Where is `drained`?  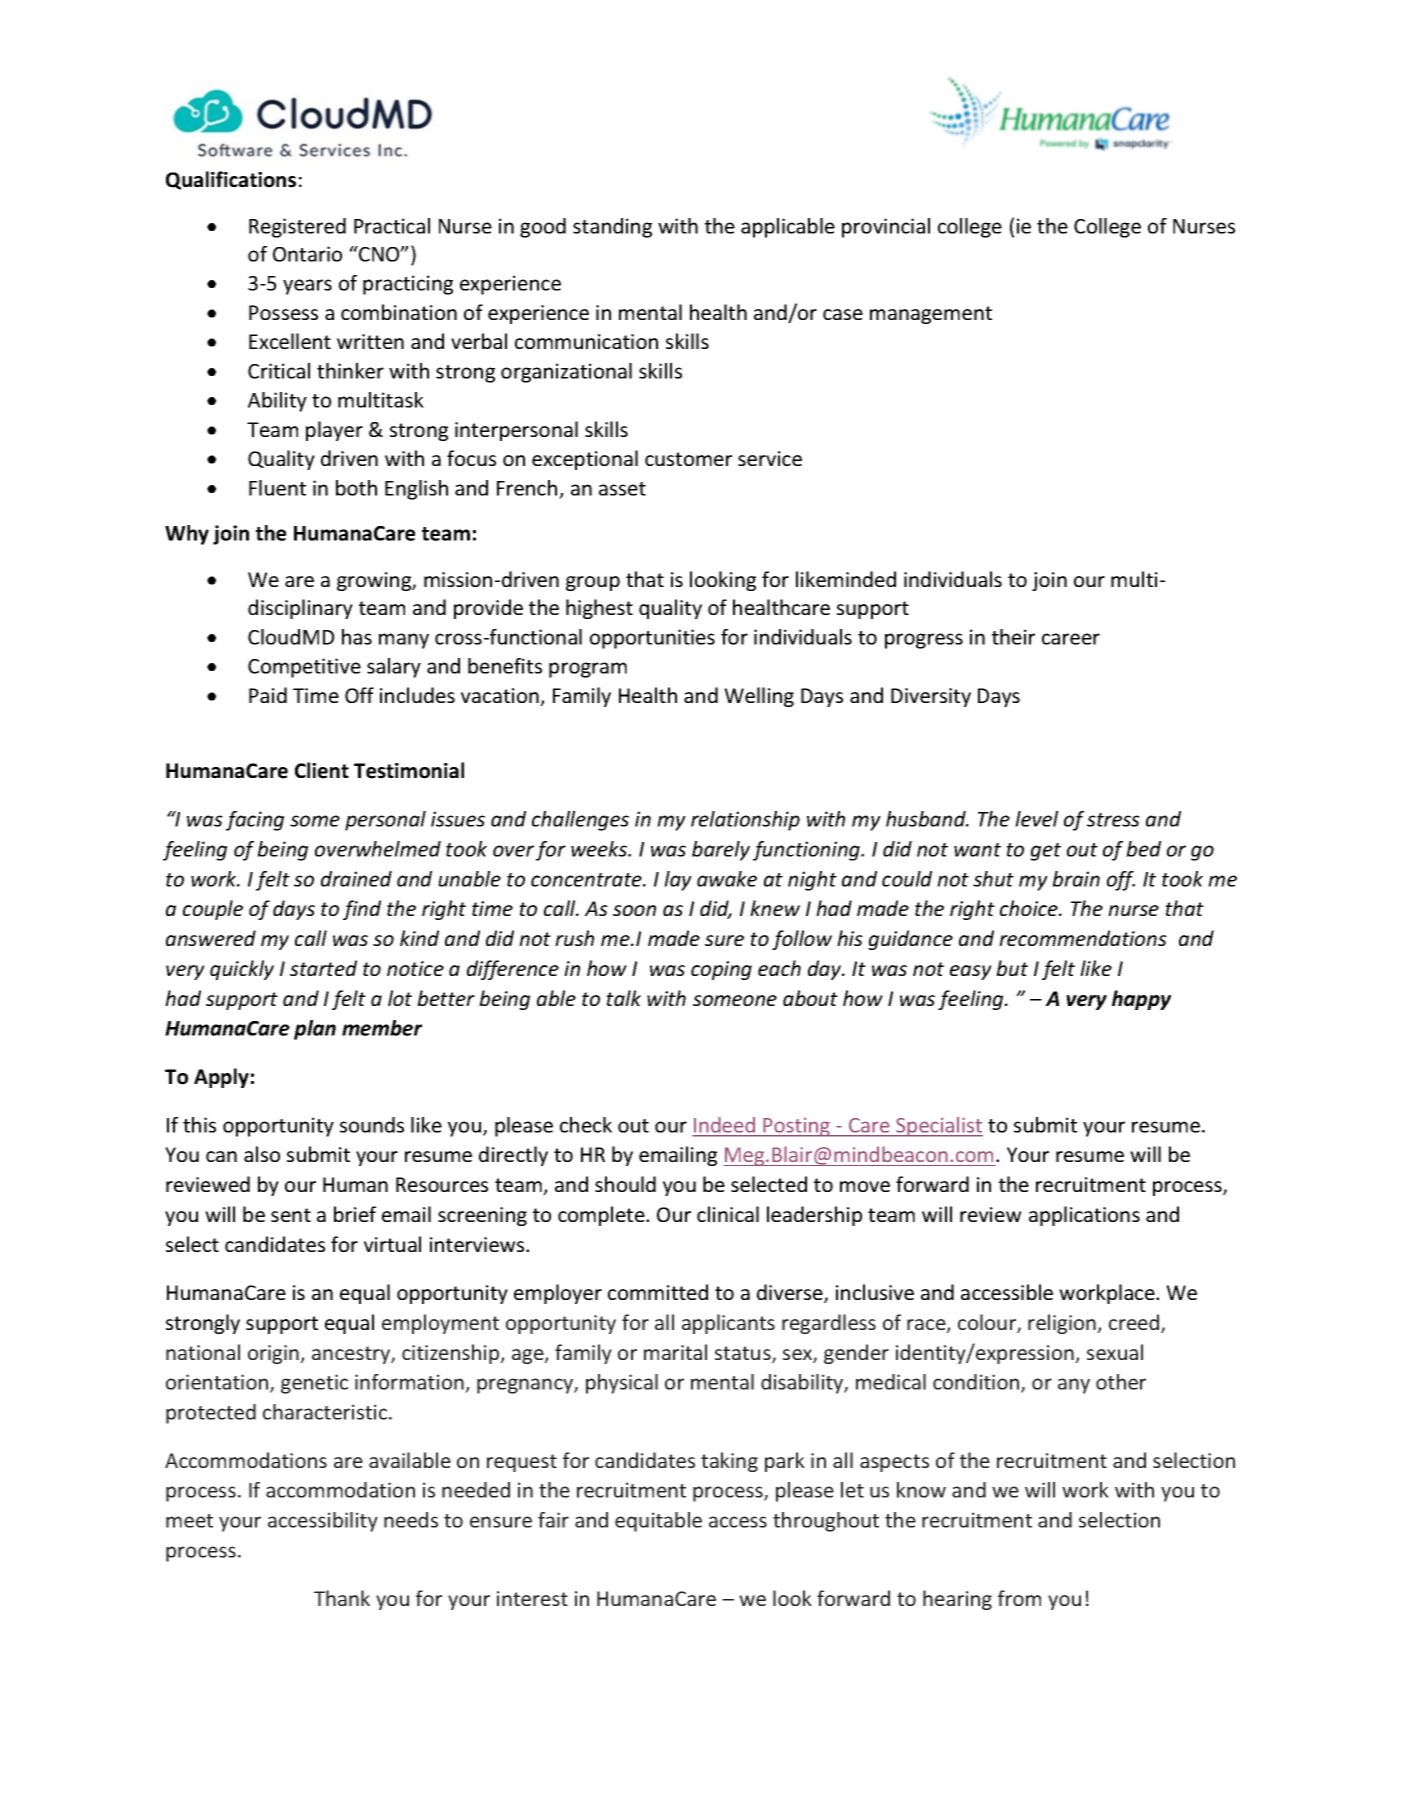
drained is located at coordinates (356, 879).
